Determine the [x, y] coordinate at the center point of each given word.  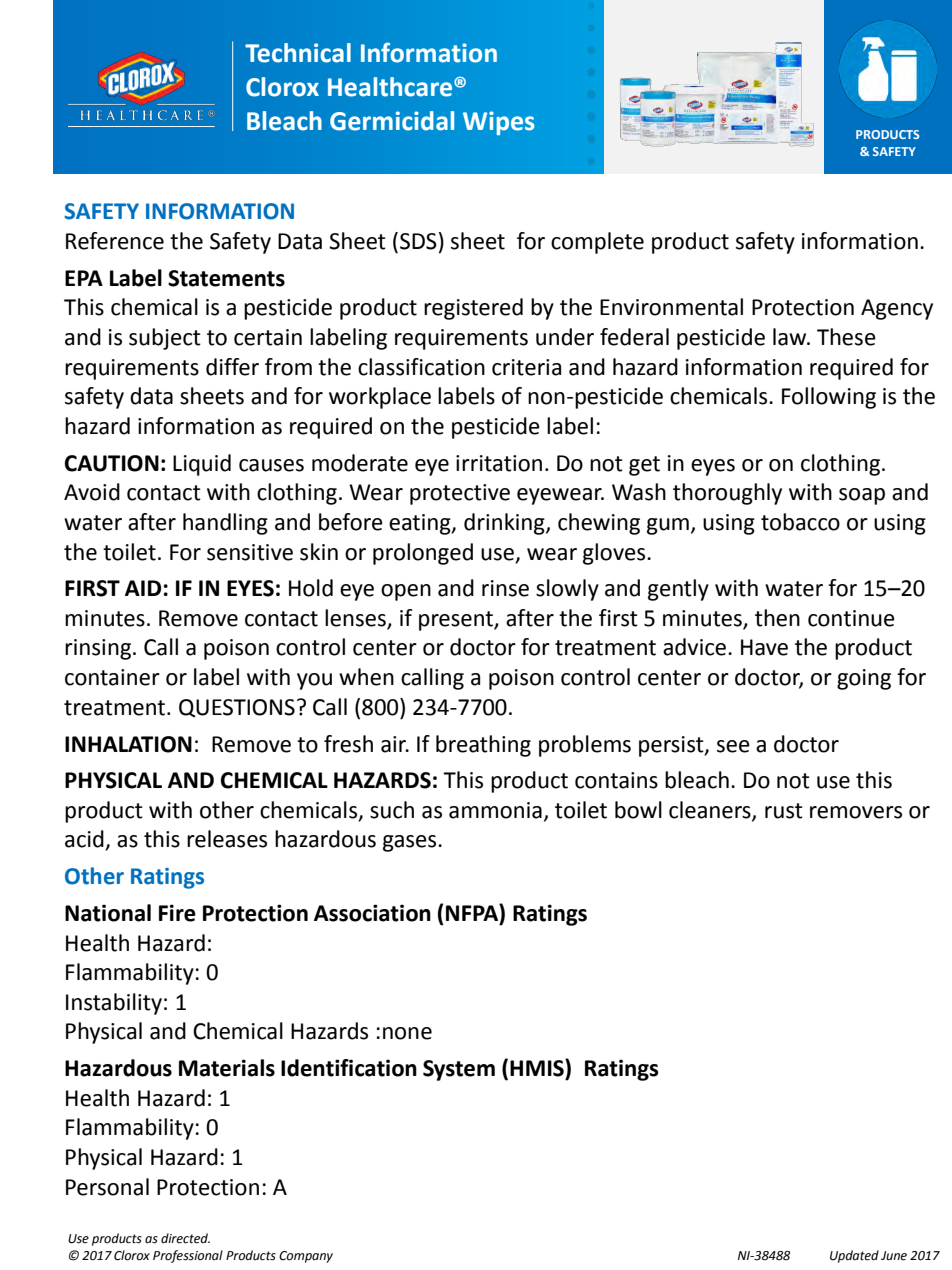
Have [764, 647]
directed [185, 1238]
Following [829, 398]
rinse [505, 588]
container [112, 677]
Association [372, 913]
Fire [177, 913]
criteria [526, 367]
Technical [298, 53]
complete [597, 243]
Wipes [499, 123]
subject [165, 339]
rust [784, 811]
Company [306, 1257]
